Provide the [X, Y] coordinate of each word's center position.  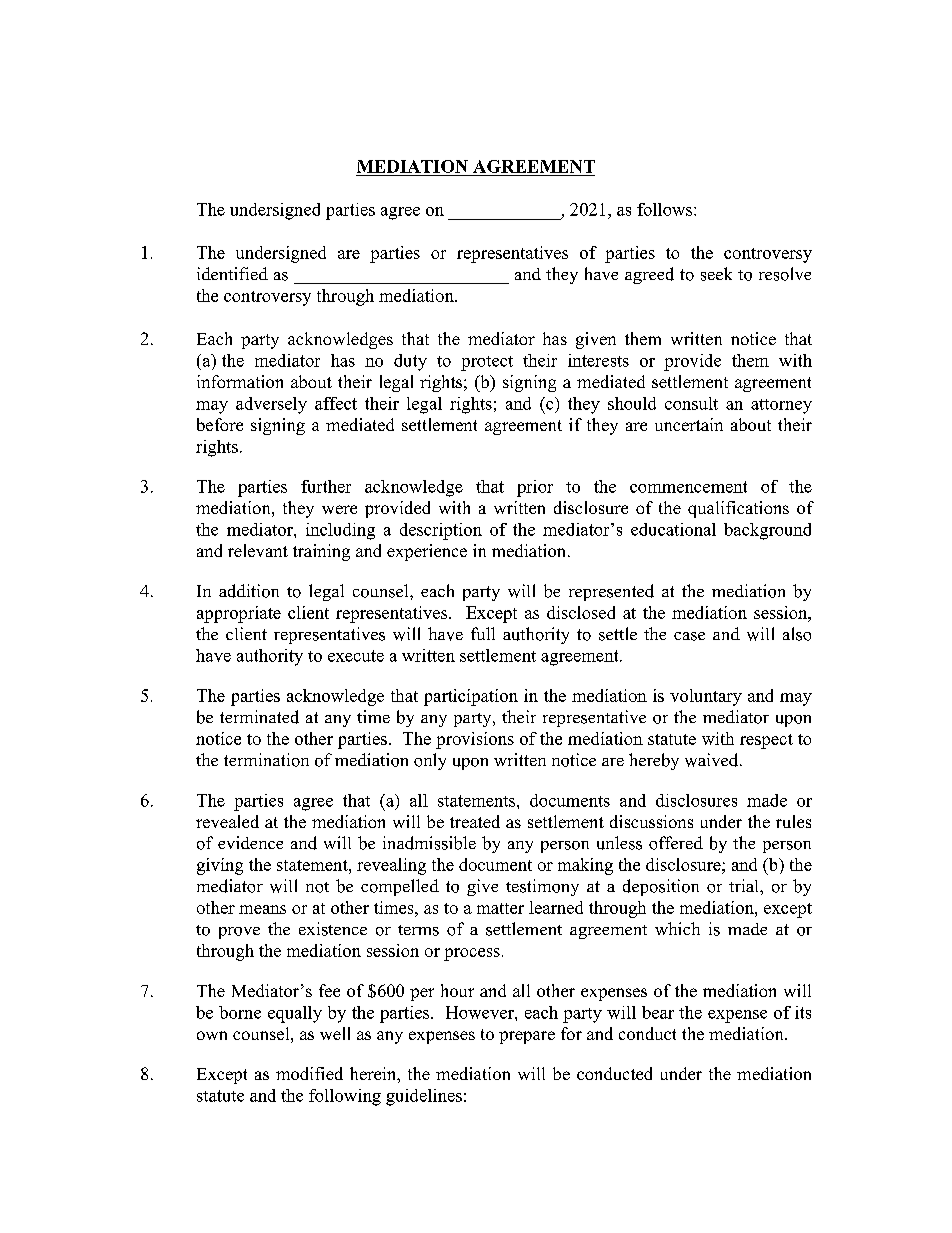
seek [716, 274]
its [803, 1012]
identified [232, 273]
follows [666, 209]
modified [309, 1073]
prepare [527, 1037]
